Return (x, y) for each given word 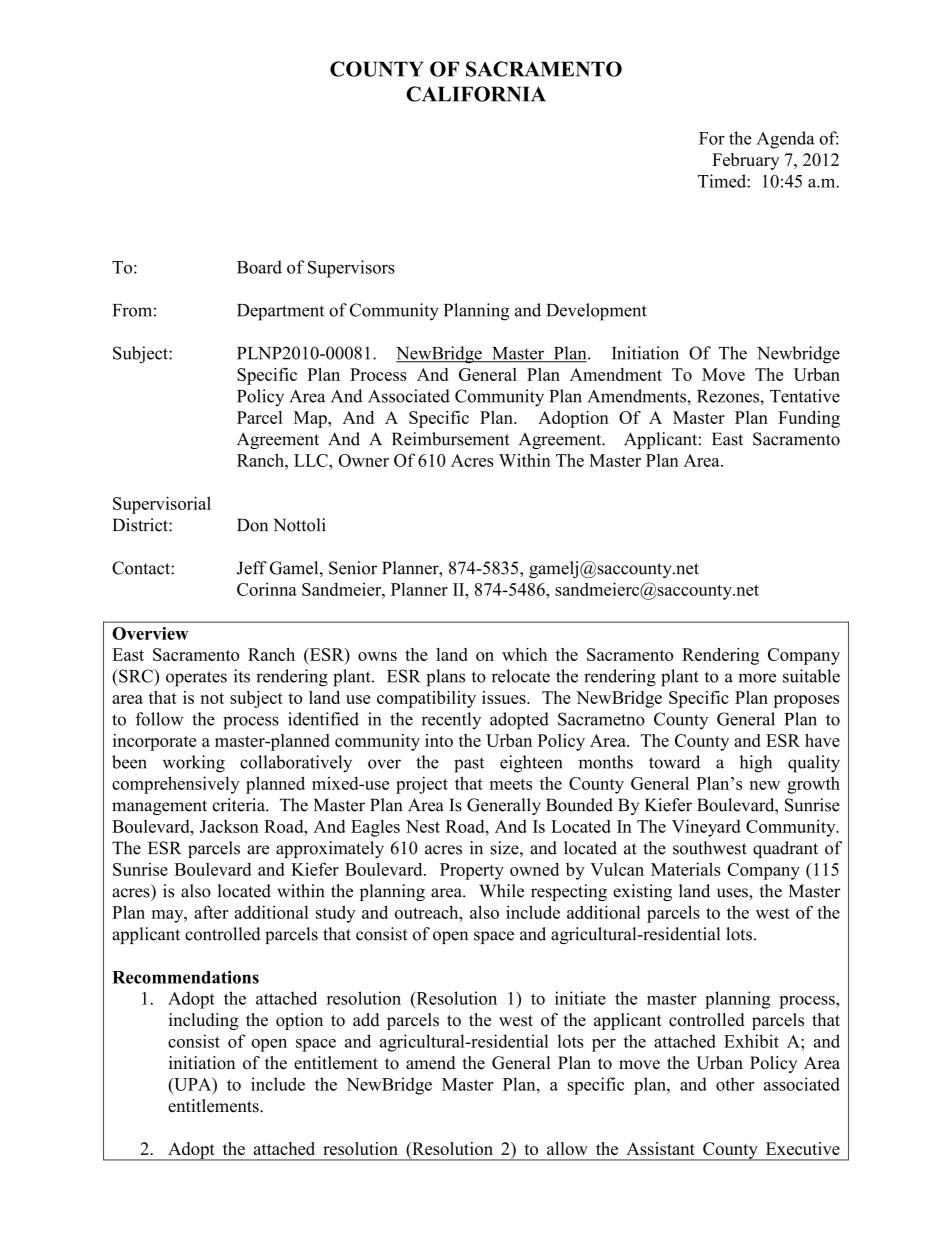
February (745, 161)
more (757, 678)
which (524, 654)
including (203, 1021)
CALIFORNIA (476, 94)
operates (196, 679)
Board (259, 267)
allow (567, 1148)
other (735, 1084)
